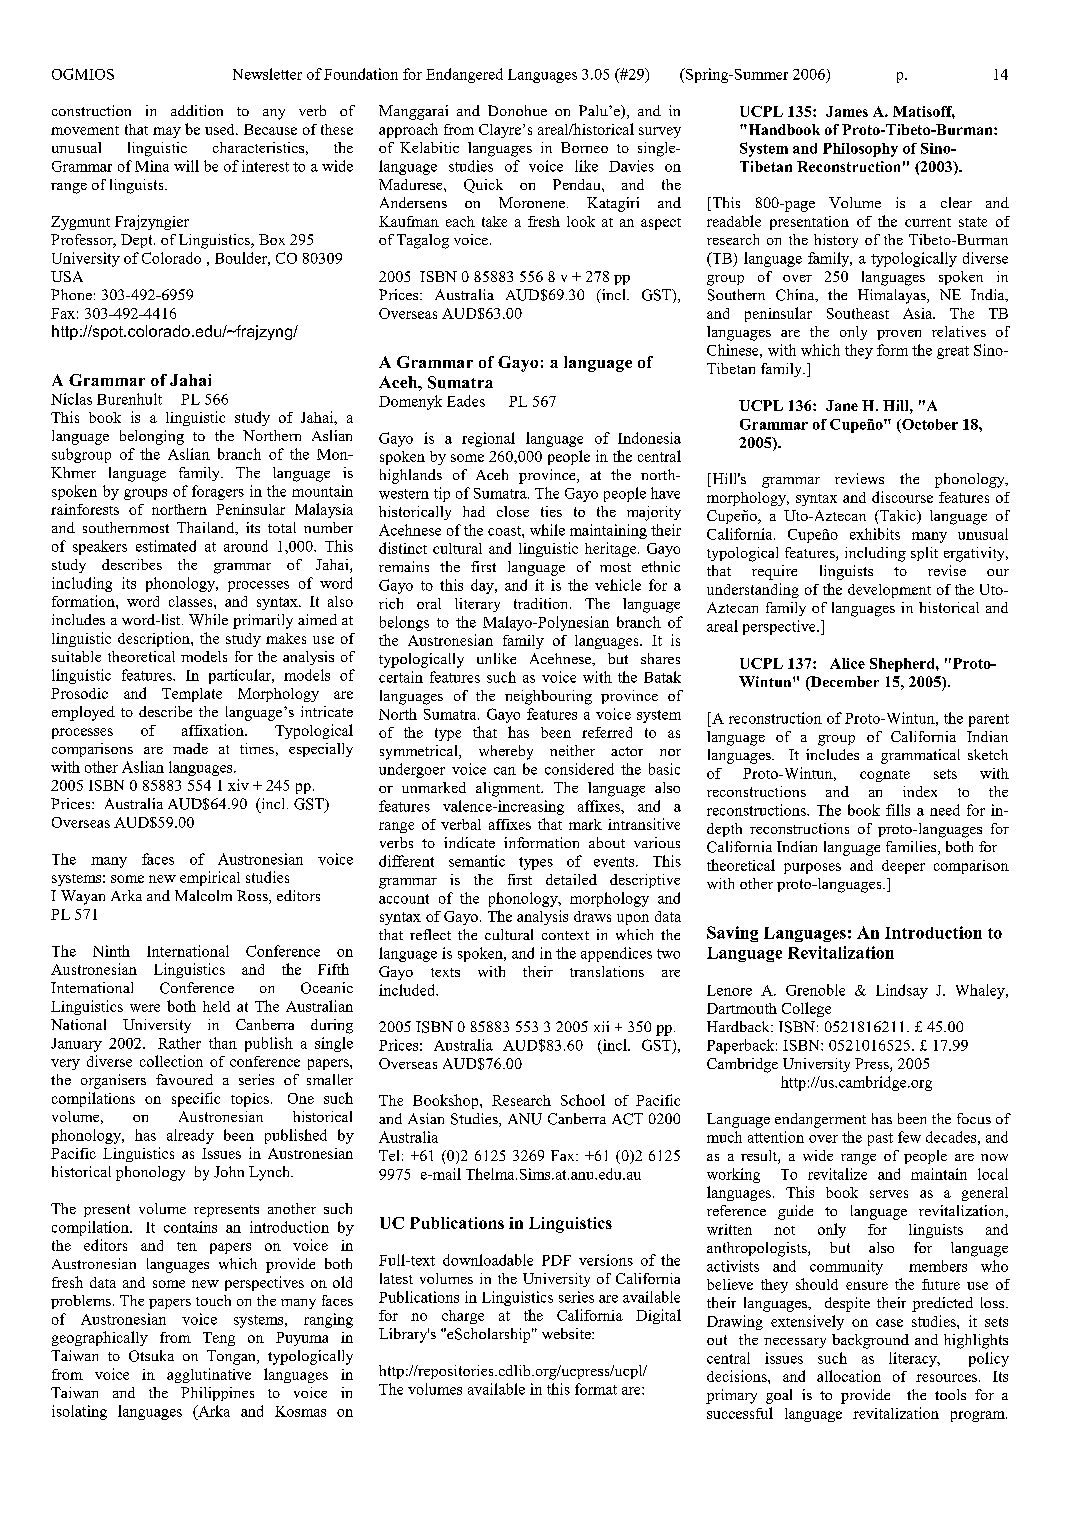 Image resolution: width=1074 pixels, height=1519 pixels. I want to click on website, so click(567, 1333).
